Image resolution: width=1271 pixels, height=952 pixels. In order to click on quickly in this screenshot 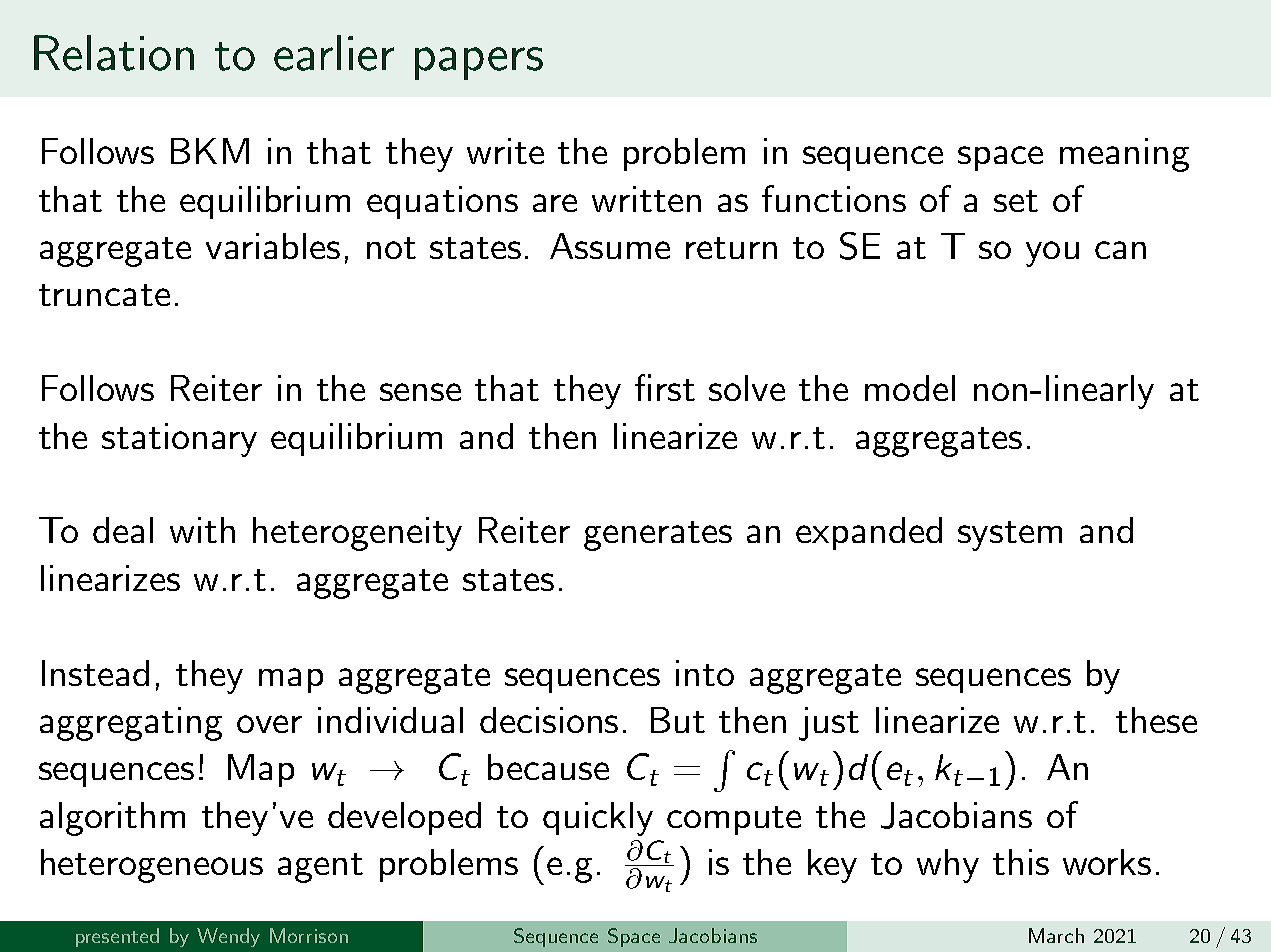, I will do `click(598, 819)`.
